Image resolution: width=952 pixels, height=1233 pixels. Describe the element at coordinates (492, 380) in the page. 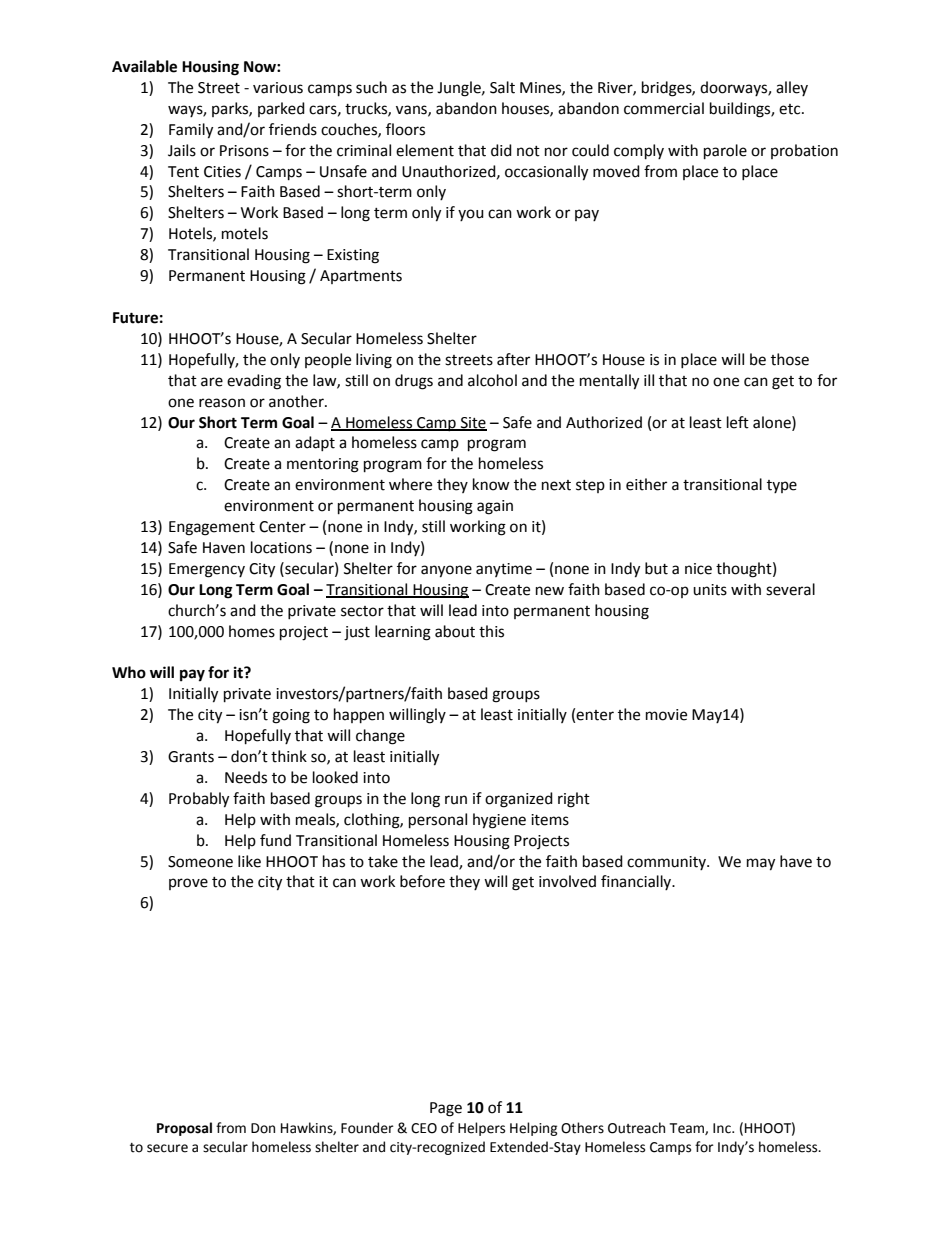

I see `alcohol` at that location.
